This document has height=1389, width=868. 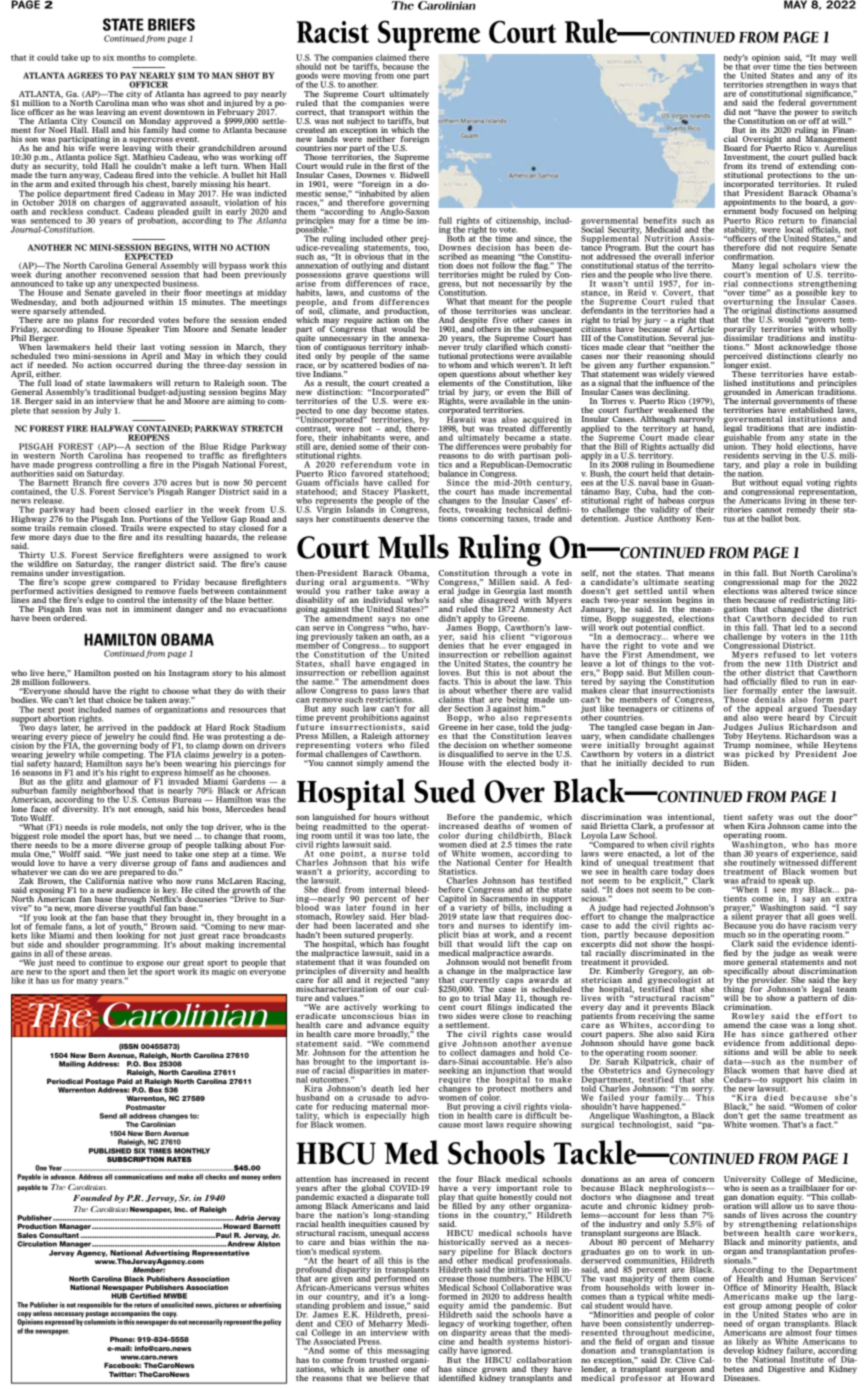 What do you see at coordinates (333, 32) in the document?
I see `Racist` at bounding box center [333, 32].
